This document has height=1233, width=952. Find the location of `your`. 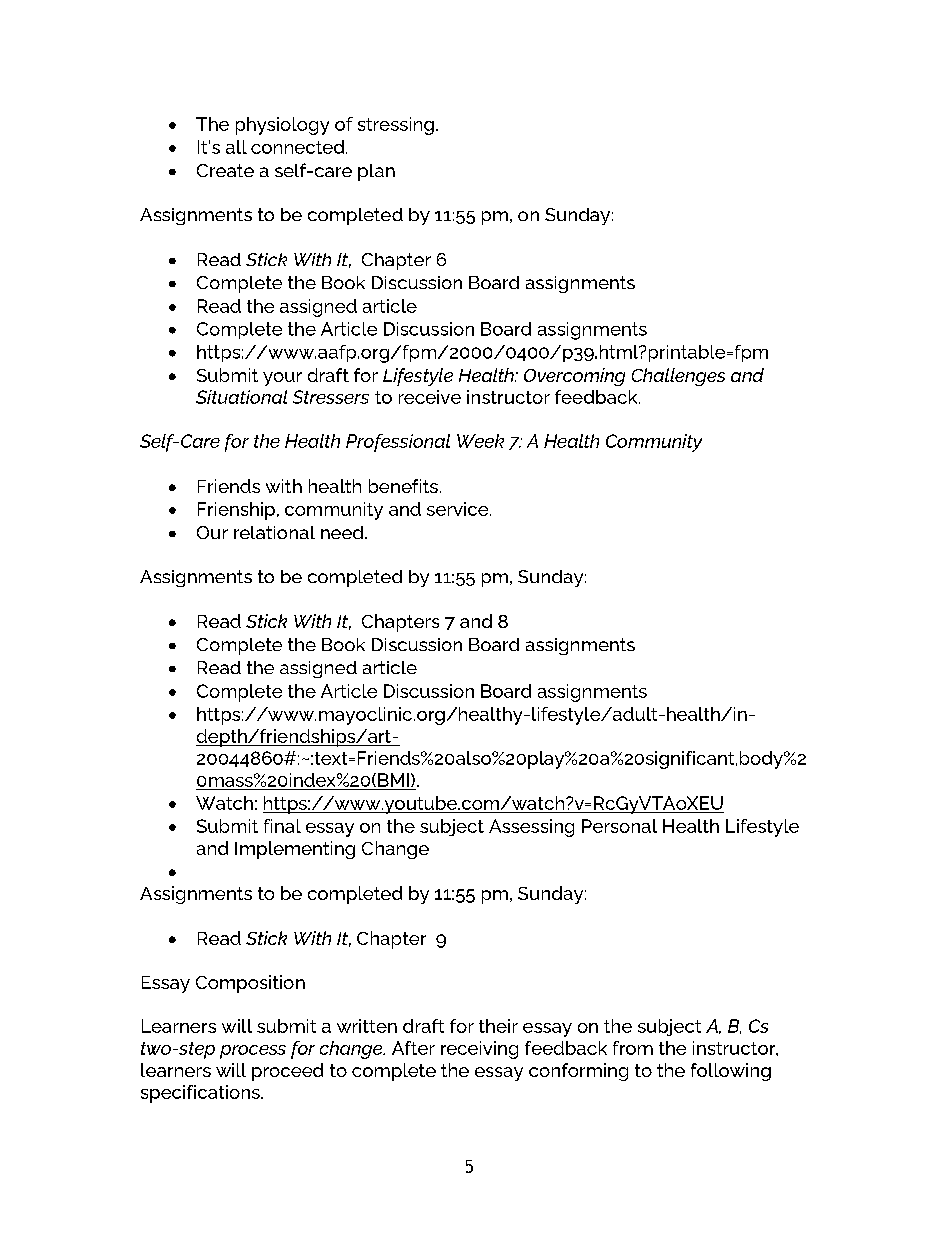

your is located at coordinates (282, 379).
